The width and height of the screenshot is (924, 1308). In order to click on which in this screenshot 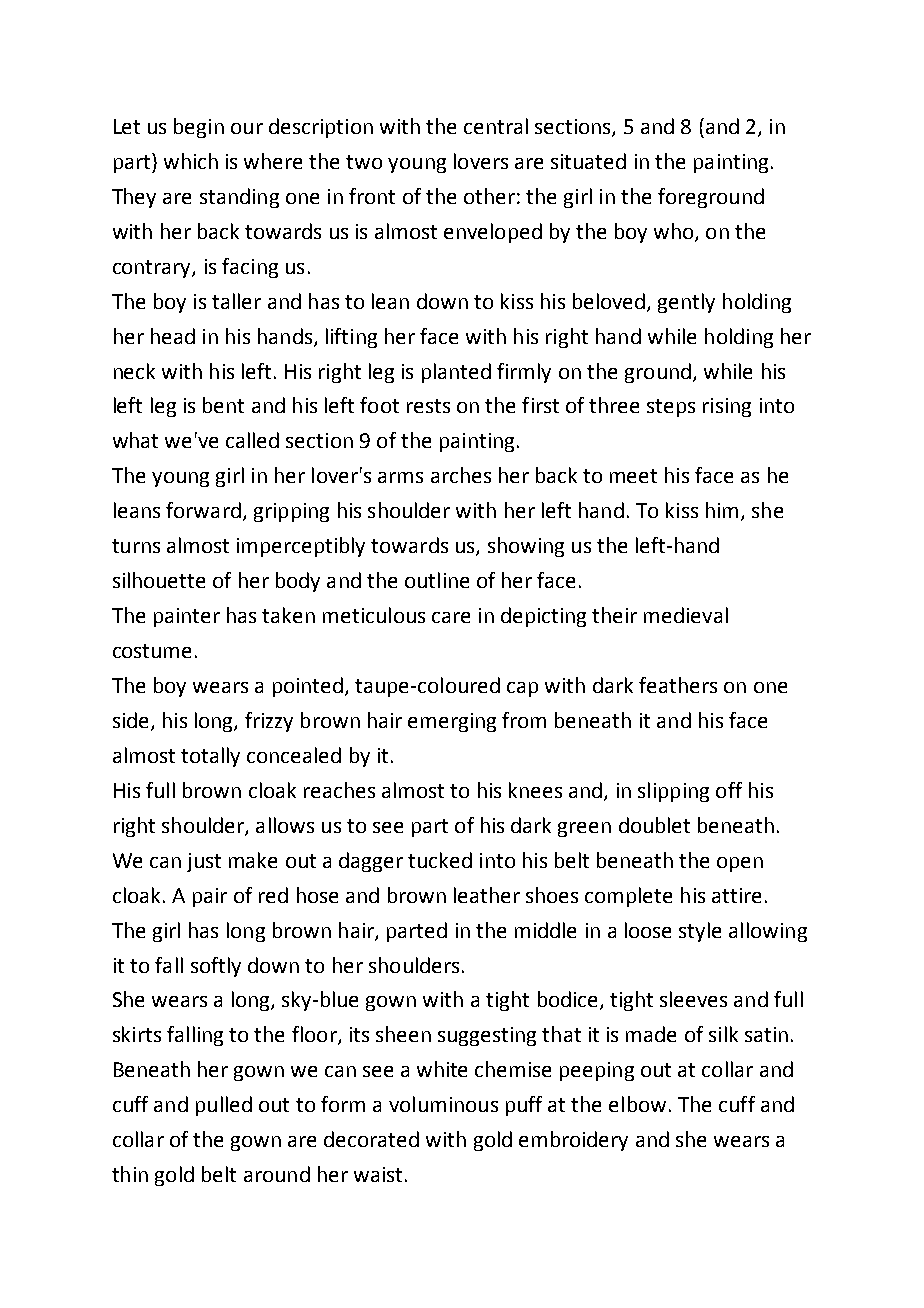, I will do `click(191, 161)`.
